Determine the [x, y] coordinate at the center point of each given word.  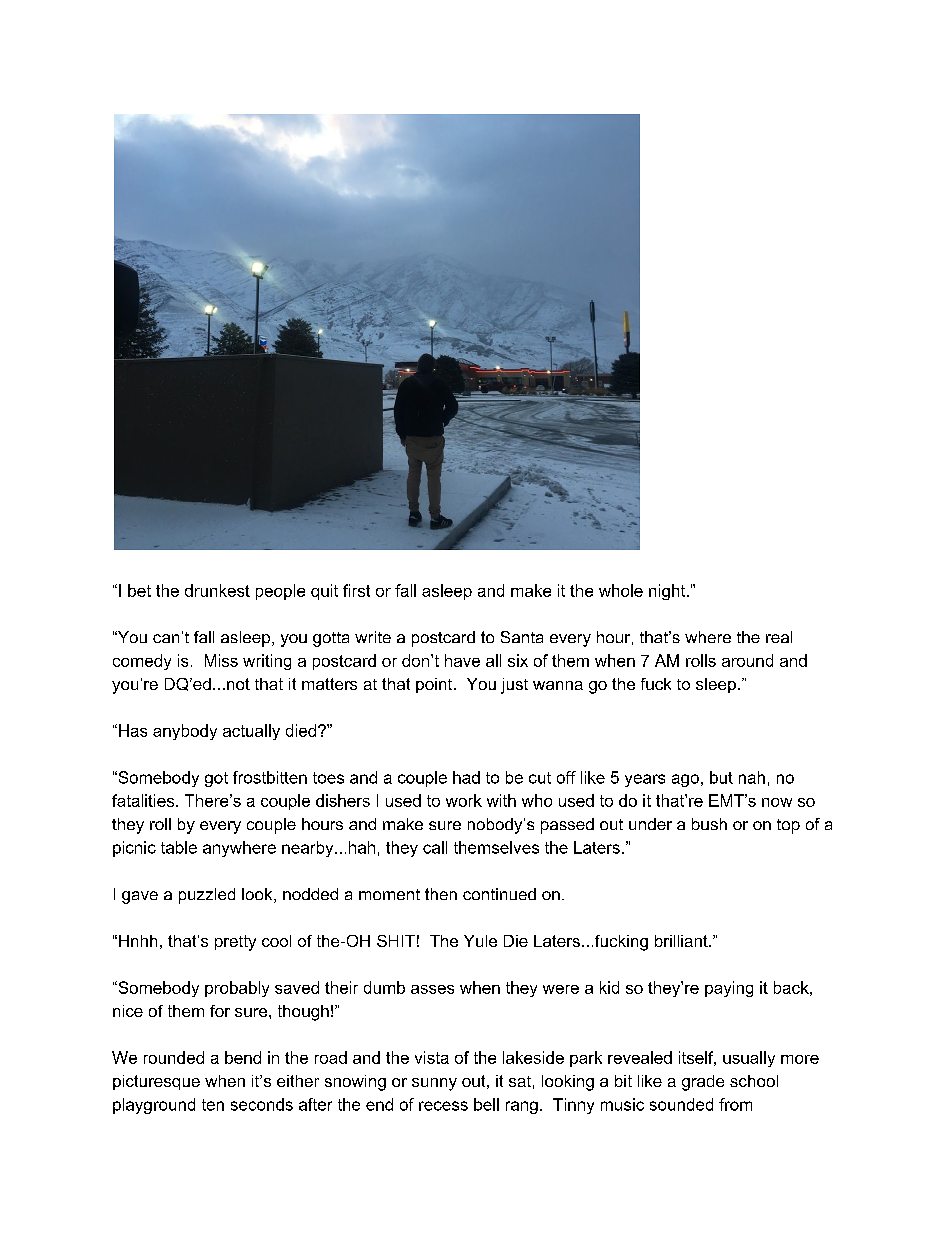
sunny [434, 1084]
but [721, 777]
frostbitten [270, 777]
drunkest [217, 590]
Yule [480, 941]
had [466, 777]
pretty [235, 943]
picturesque [156, 1082]
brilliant [682, 941]
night [668, 592]
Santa [522, 637]
